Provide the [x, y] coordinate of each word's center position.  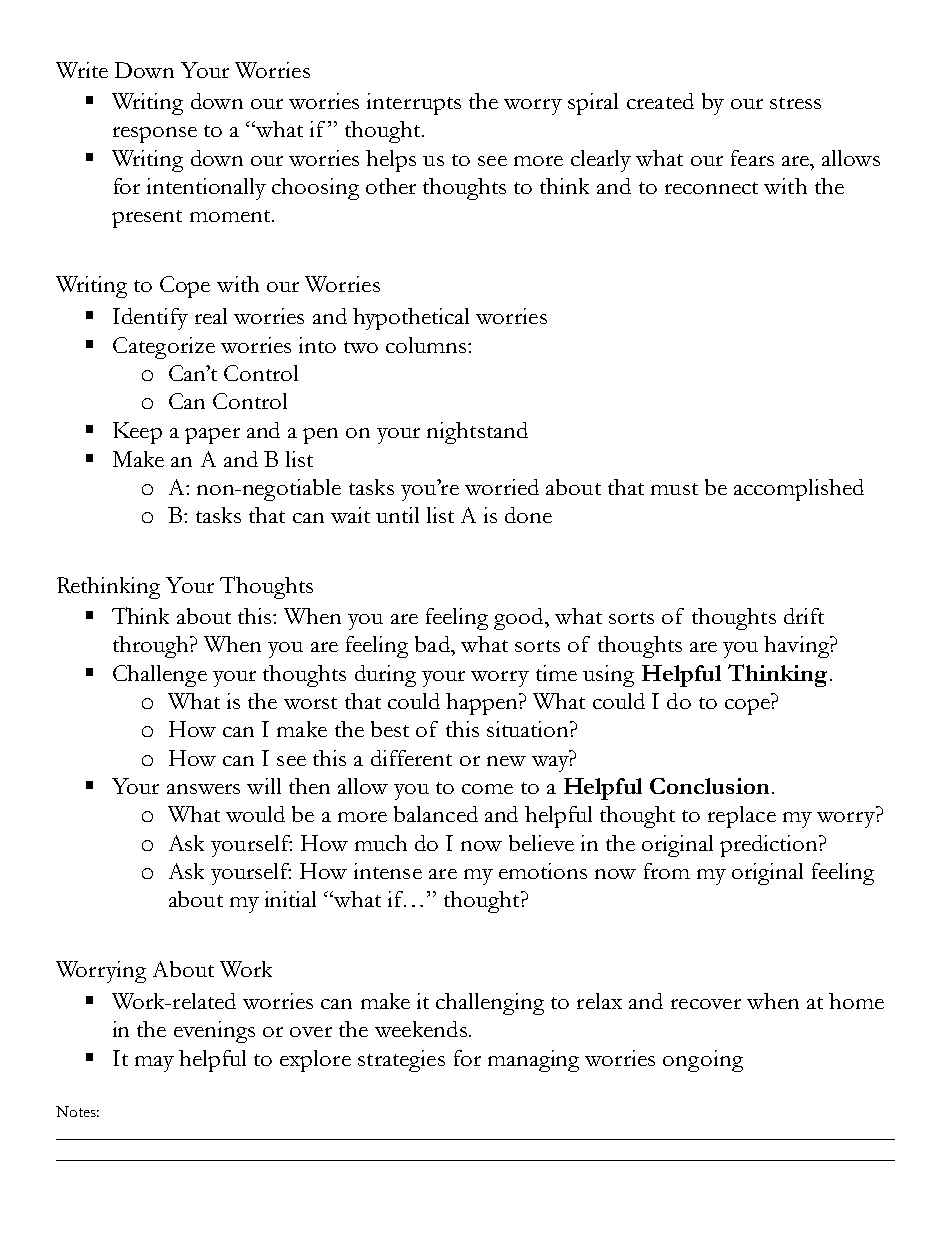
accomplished [799, 490]
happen [483, 704]
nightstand [477, 433]
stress [795, 103]
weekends [421, 1029]
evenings [214, 1032]
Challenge [160, 676]
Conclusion [709, 786]
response [155, 135]
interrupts [414, 104]
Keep [137, 433]
